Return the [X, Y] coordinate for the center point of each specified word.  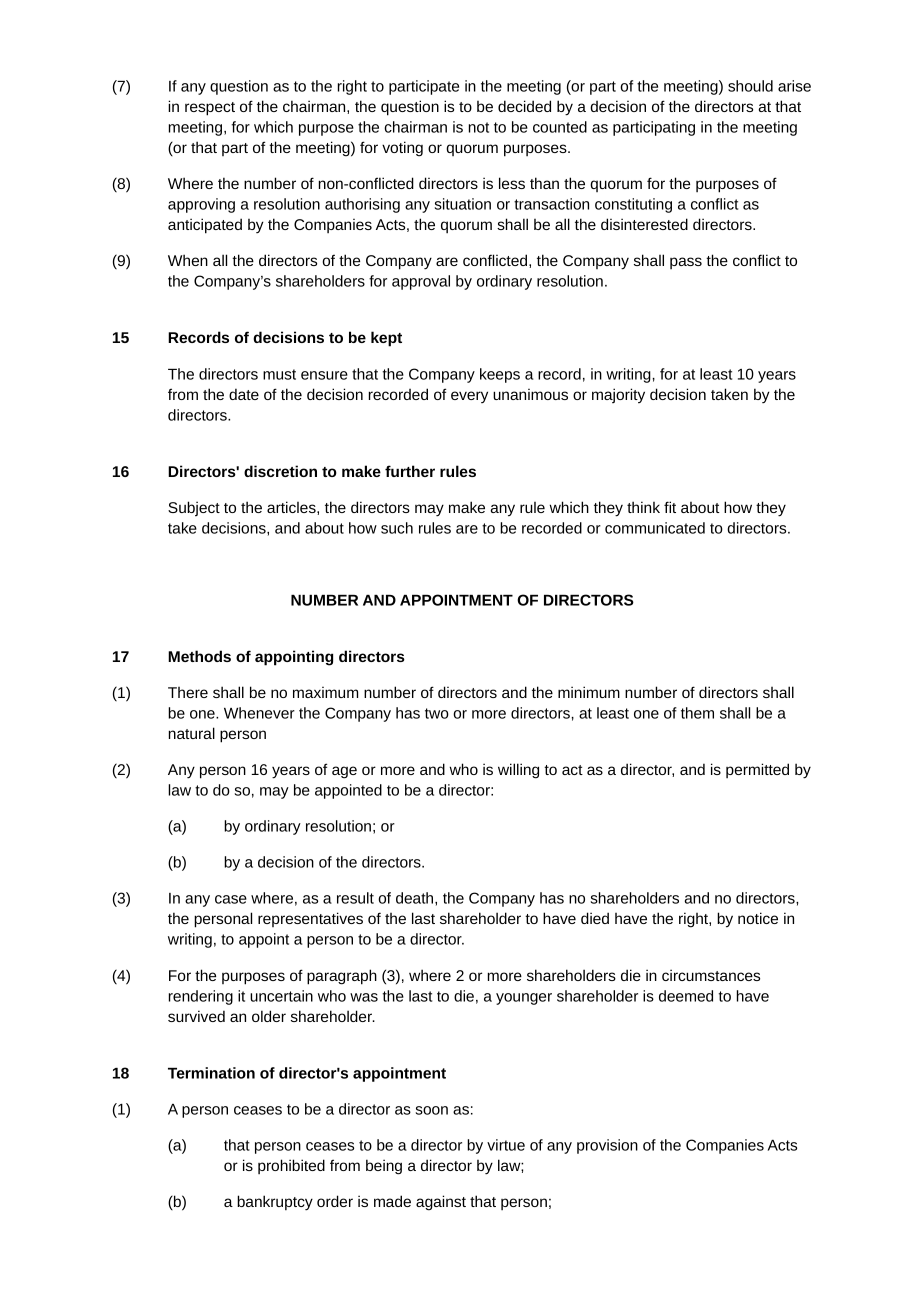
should [750, 86]
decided [524, 106]
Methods [199, 656]
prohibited [291, 1166]
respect [210, 109]
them [697, 713]
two [437, 713]
